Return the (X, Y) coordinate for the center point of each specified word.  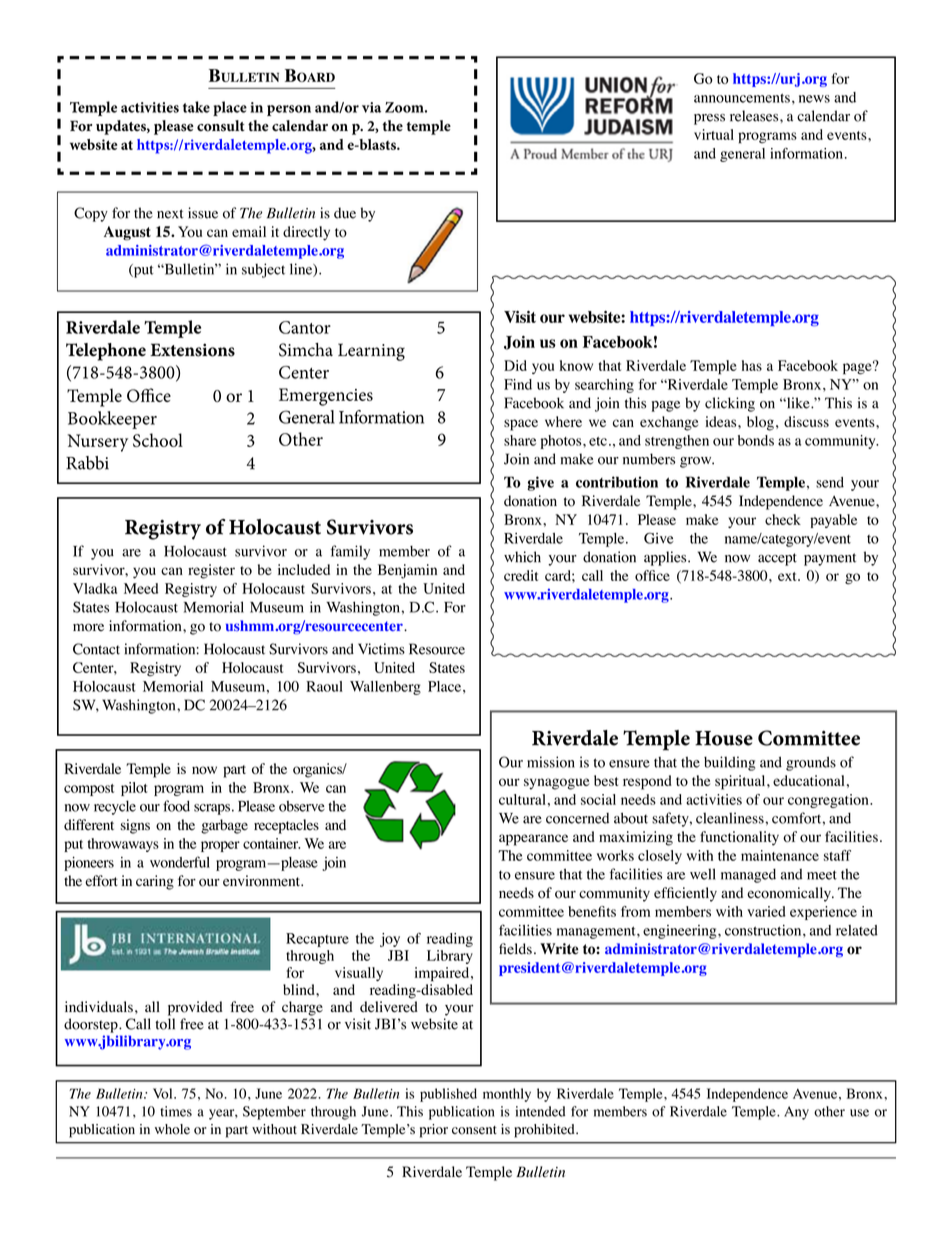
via (371, 107)
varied (766, 911)
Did (515, 365)
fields (515, 949)
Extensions (192, 350)
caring (155, 882)
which (522, 557)
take (196, 107)
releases (755, 116)
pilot (134, 789)
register (211, 571)
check (783, 519)
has (752, 365)
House (724, 738)
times (176, 1111)
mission (551, 762)
